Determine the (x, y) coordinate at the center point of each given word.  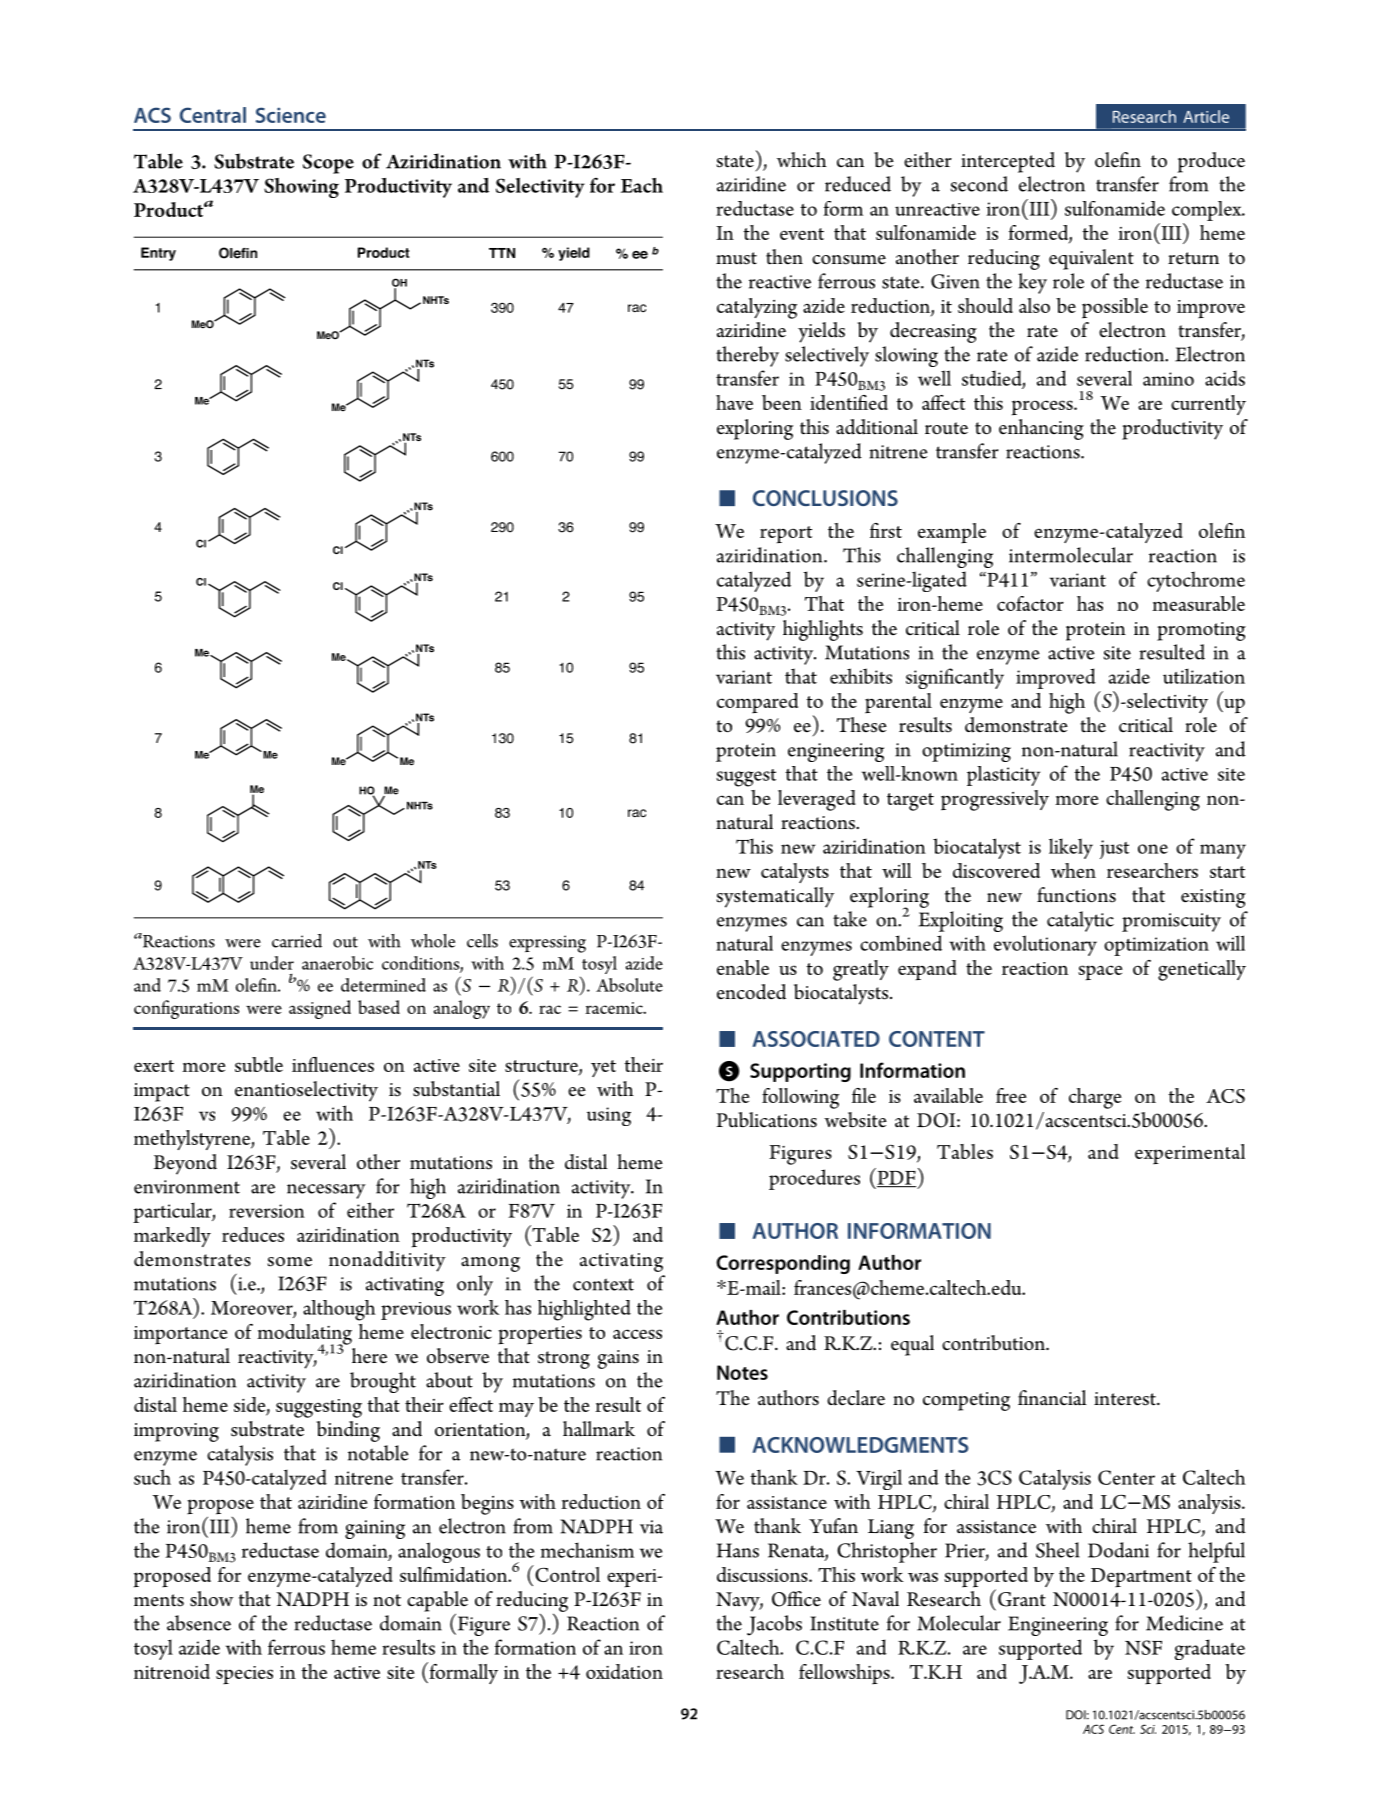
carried (297, 941)
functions (1076, 895)
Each (642, 185)
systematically (775, 897)
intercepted (1008, 162)
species (244, 1675)
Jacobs (774, 1625)
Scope (328, 164)
